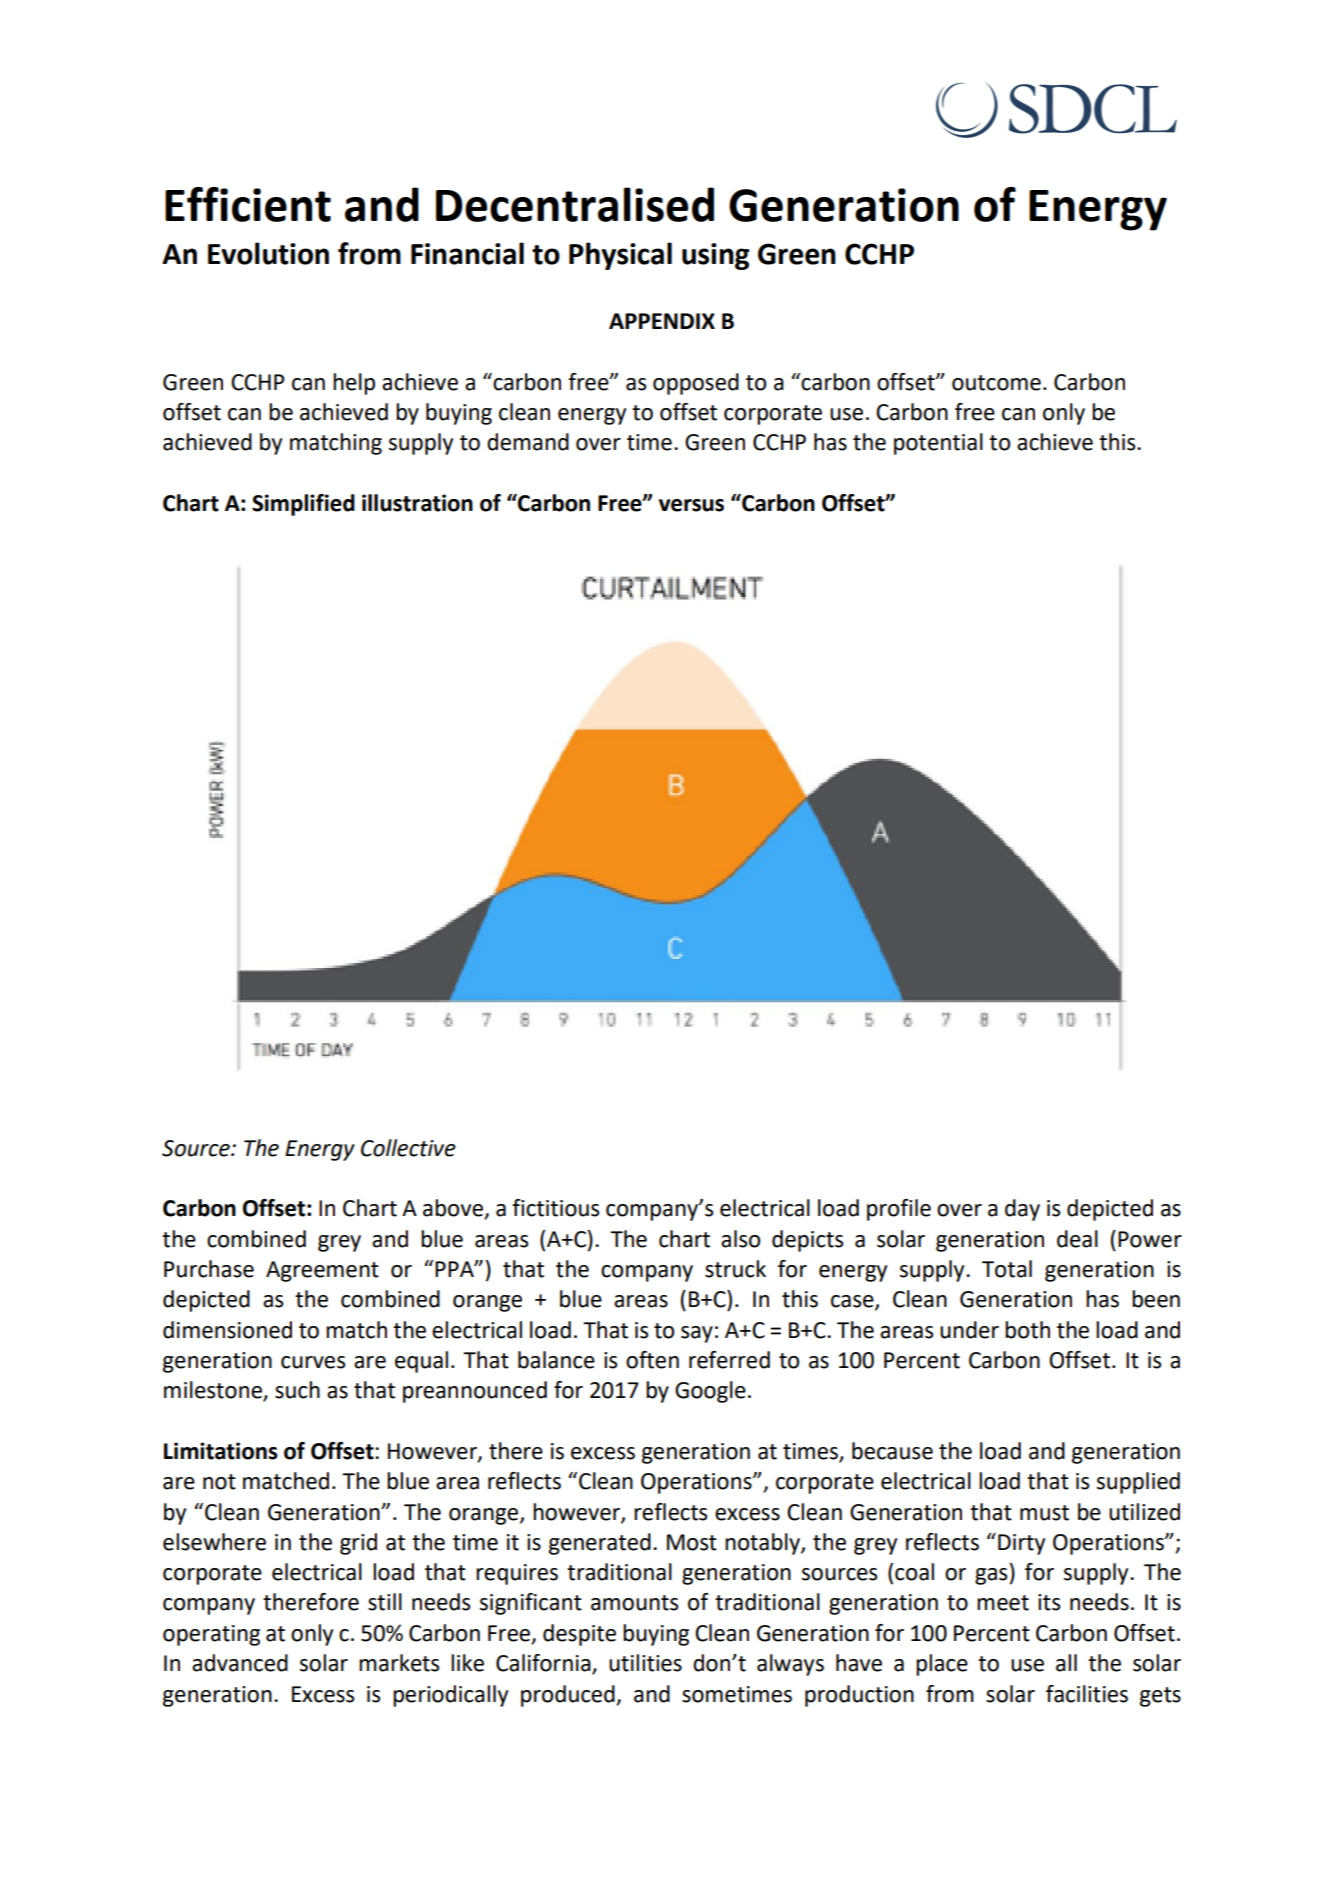 The height and width of the image is (1902, 1344). What do you see at coordinates (715, 256) in the image?
I see `using` at bounding box center [715, 256].
